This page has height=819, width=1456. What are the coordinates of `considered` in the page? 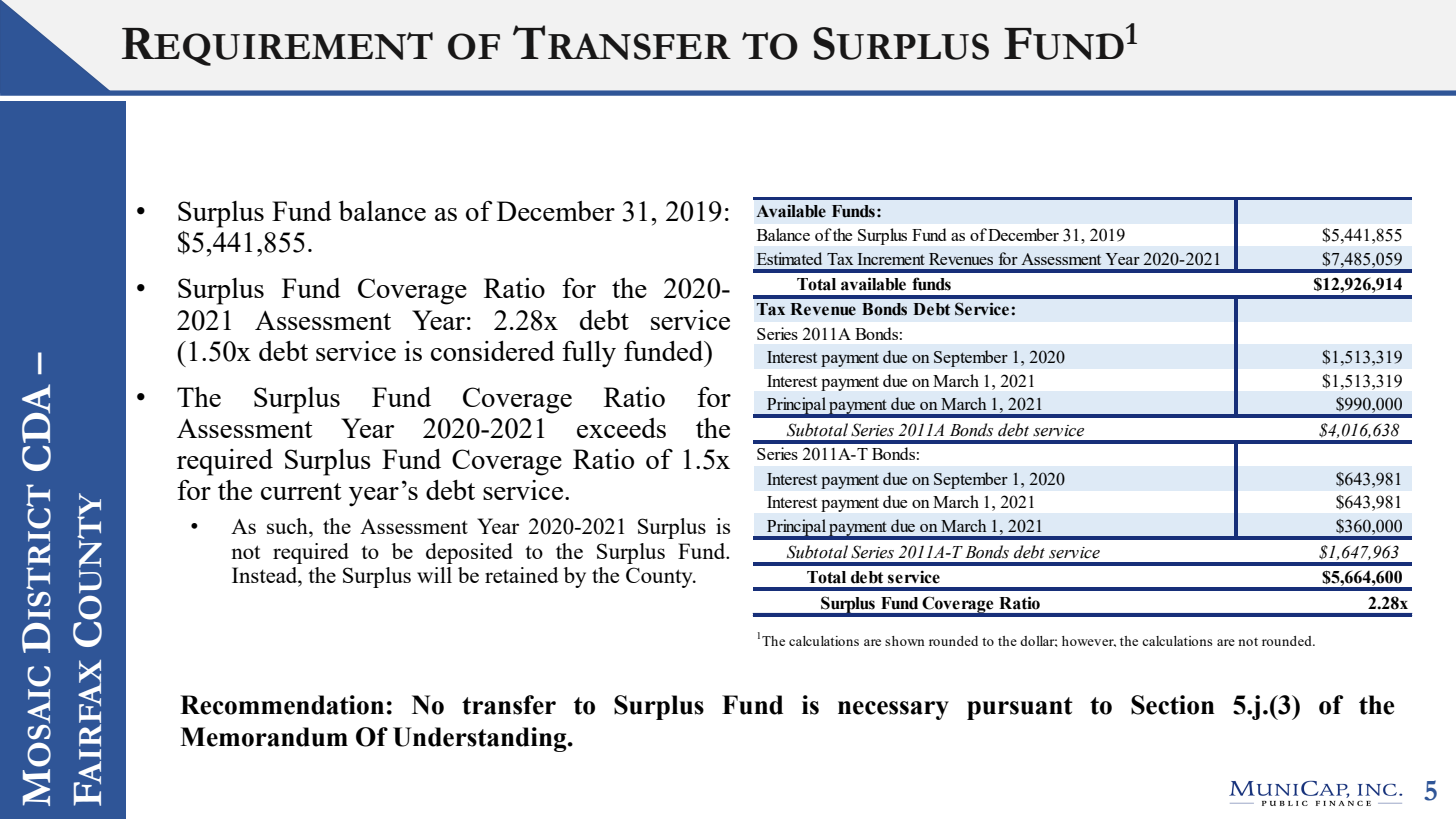 It's located at (493, 351).
